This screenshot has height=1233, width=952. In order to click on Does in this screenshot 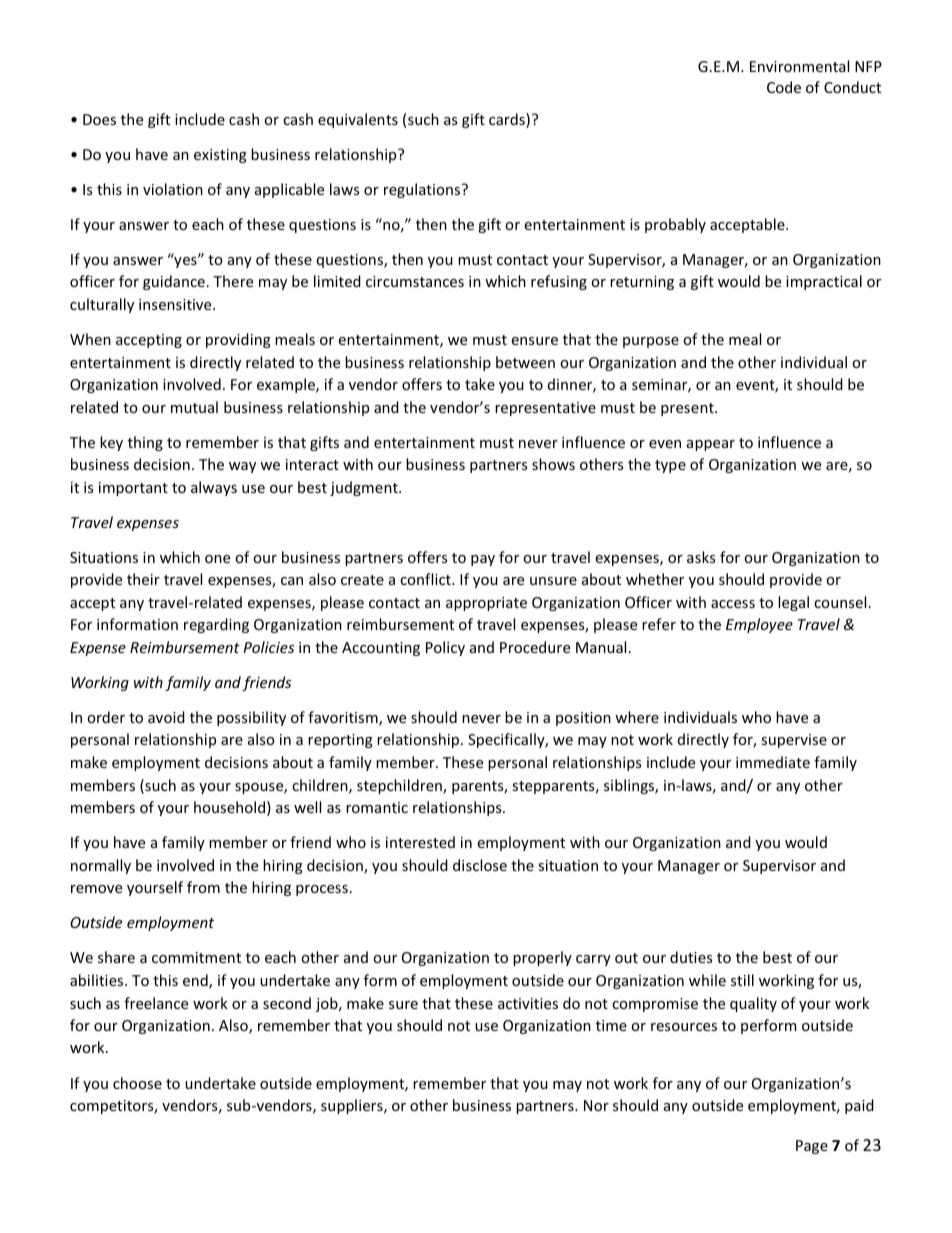, I will do `click(99, 119)`.
